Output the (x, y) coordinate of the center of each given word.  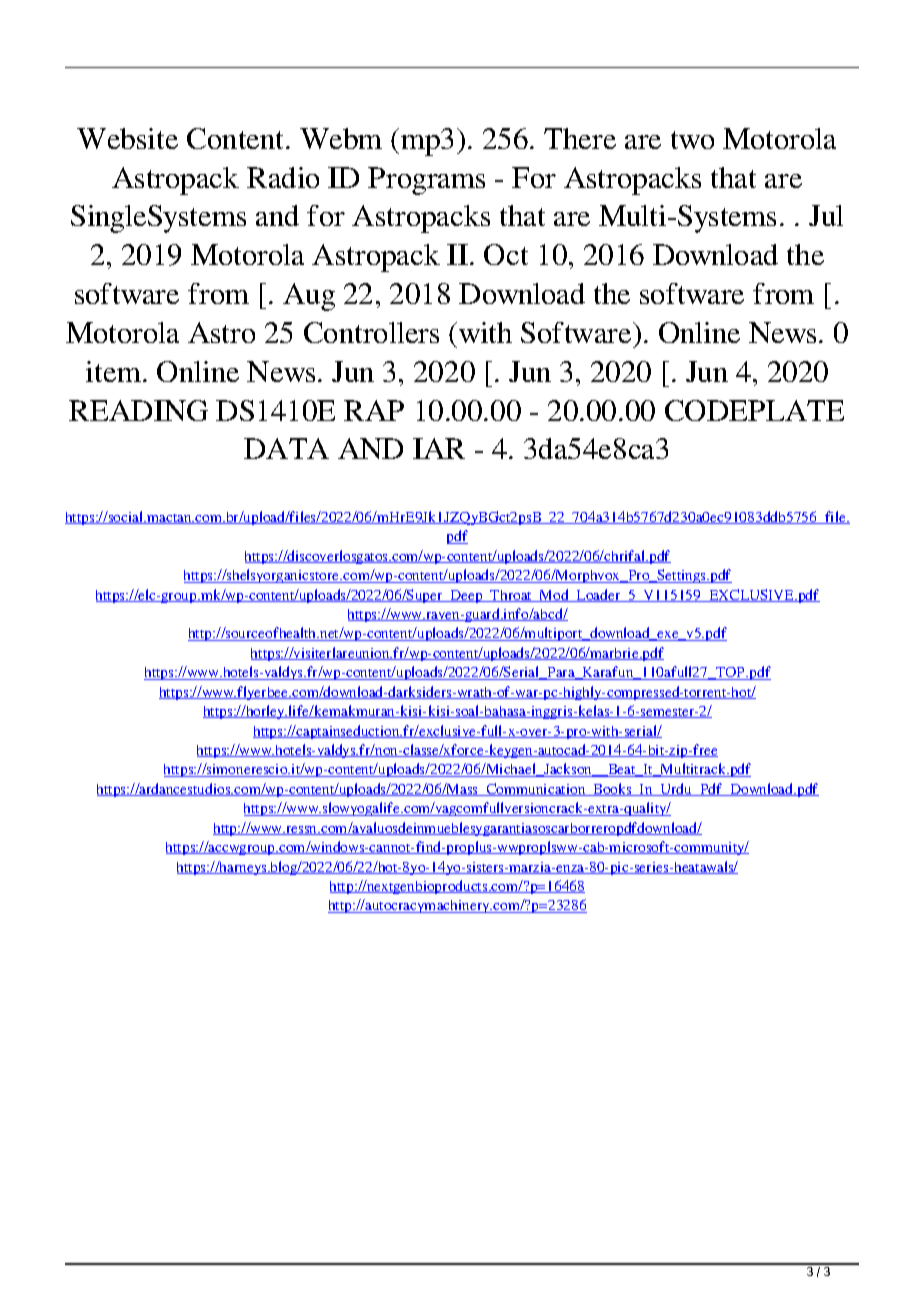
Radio (283, 177)
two (692, 140)
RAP (374, 410)
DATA (286, 448)
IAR (439, 448)
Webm (341, 138)
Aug (309, 297)
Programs (426, 181)
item (113, 371)
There (580, 138)
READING (138, 410)
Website (127, 138)
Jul (826, 215)
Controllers (371, 332)
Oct (506, 254)
